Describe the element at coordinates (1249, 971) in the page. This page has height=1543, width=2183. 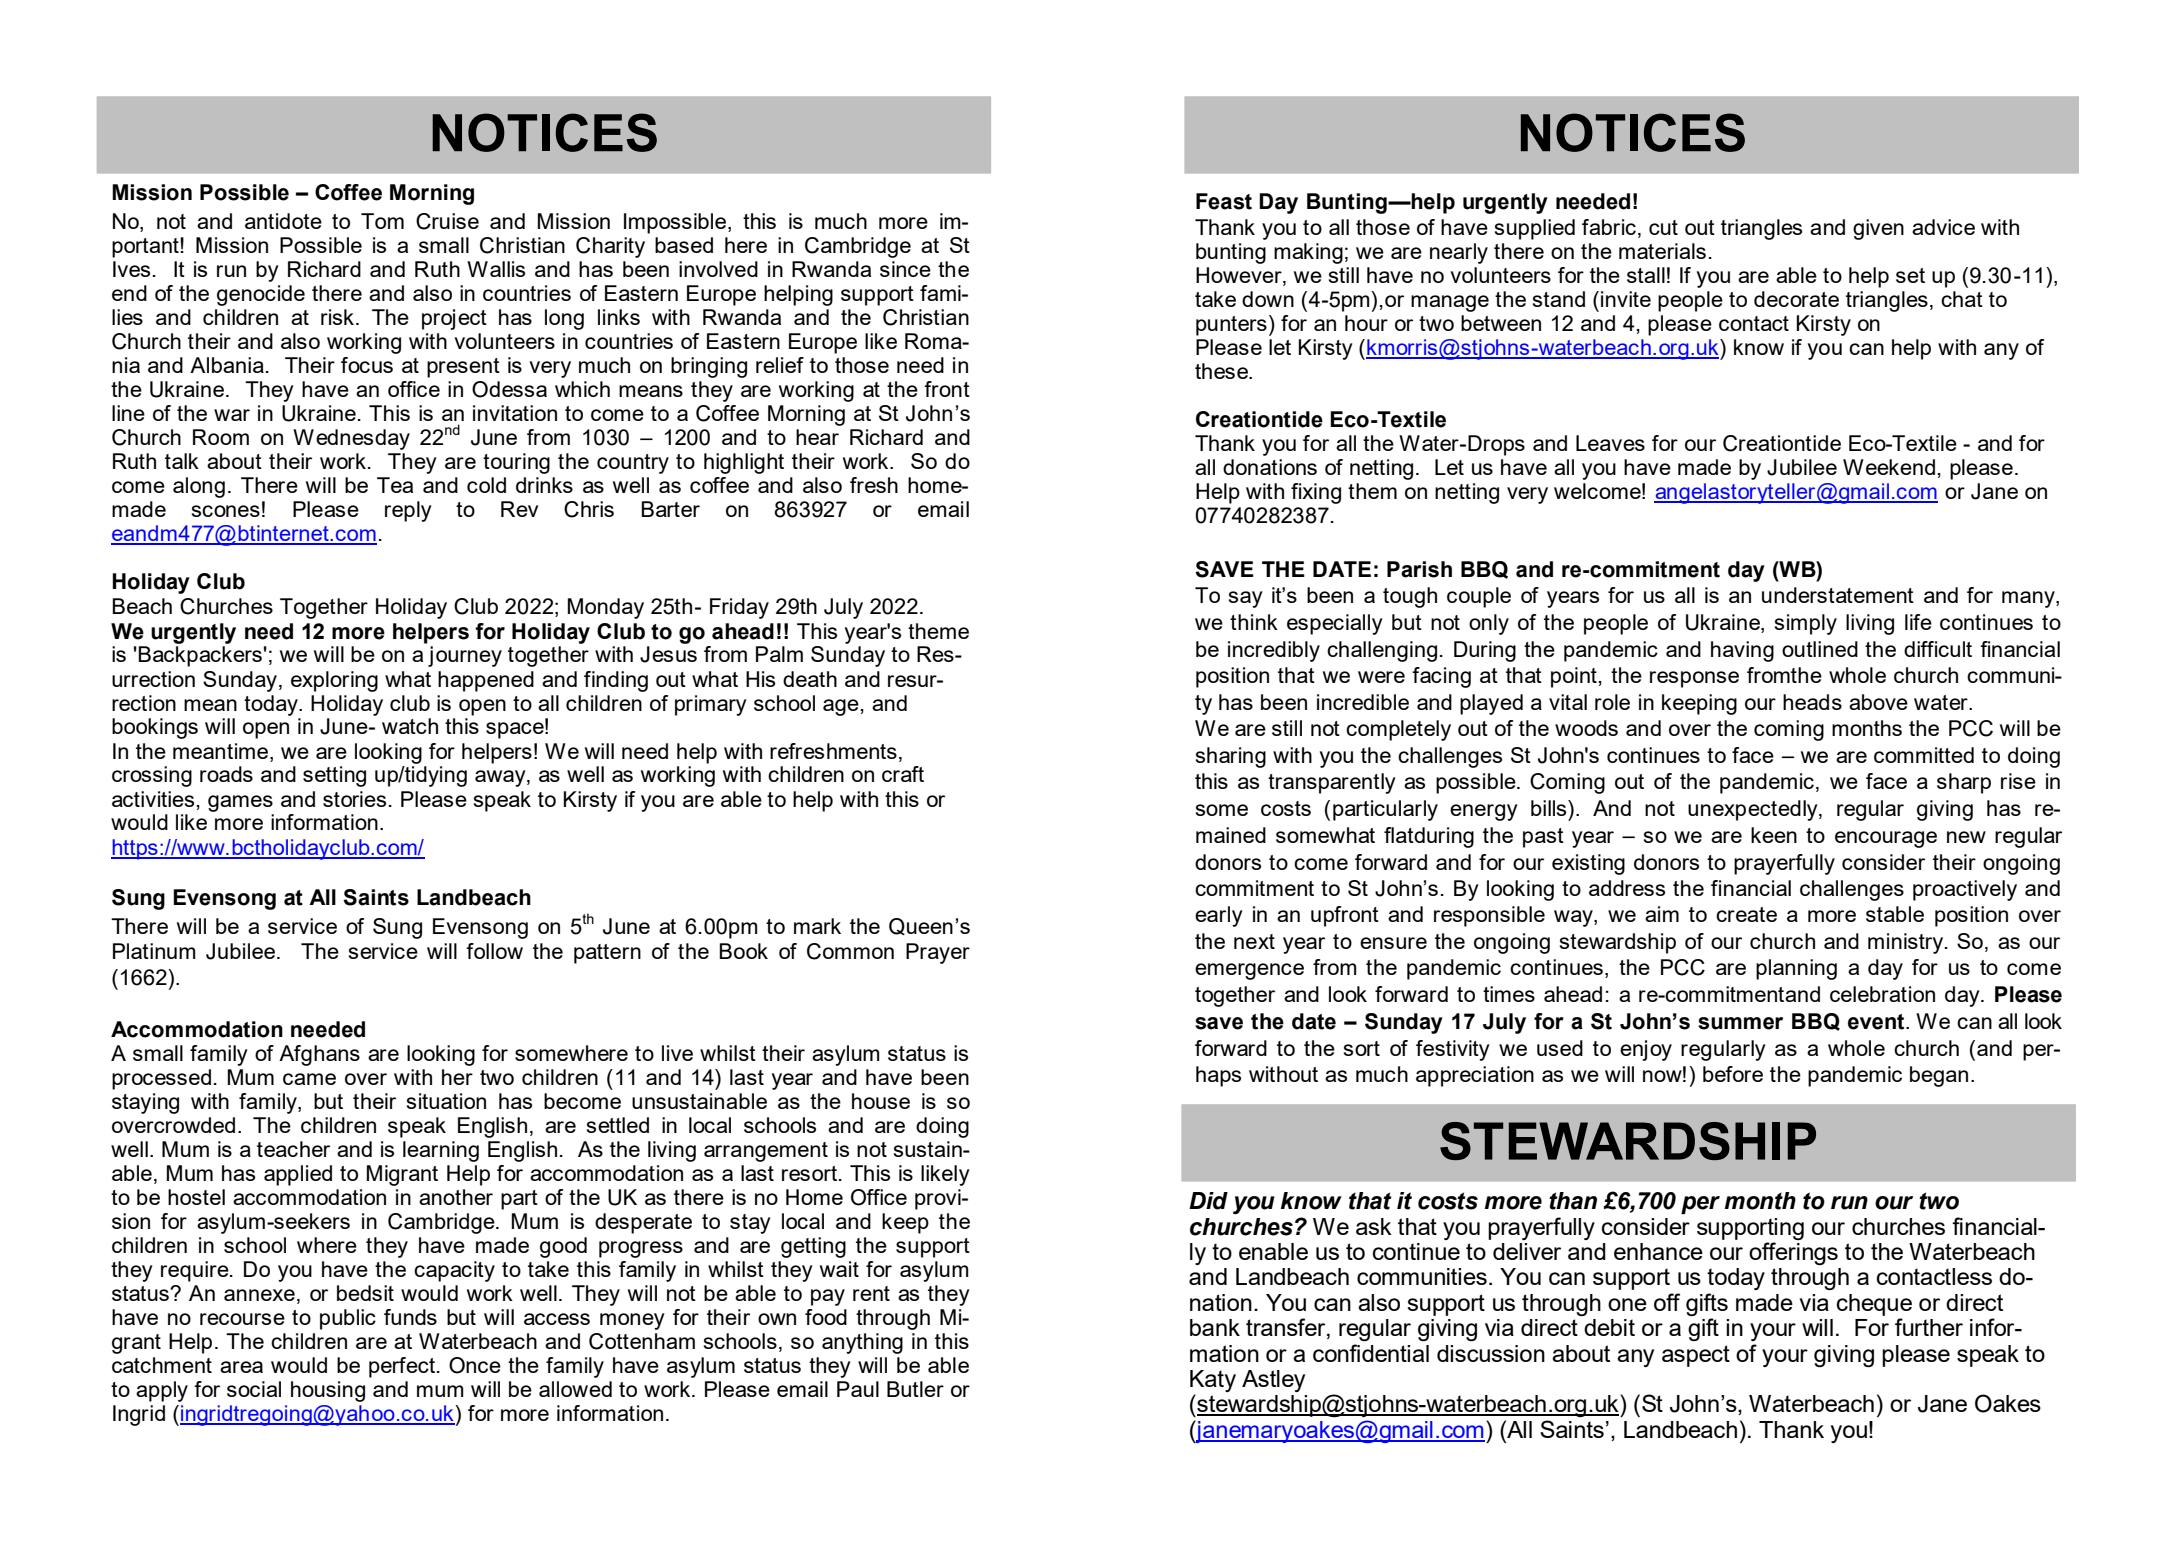
I see `emergence` at that location.
